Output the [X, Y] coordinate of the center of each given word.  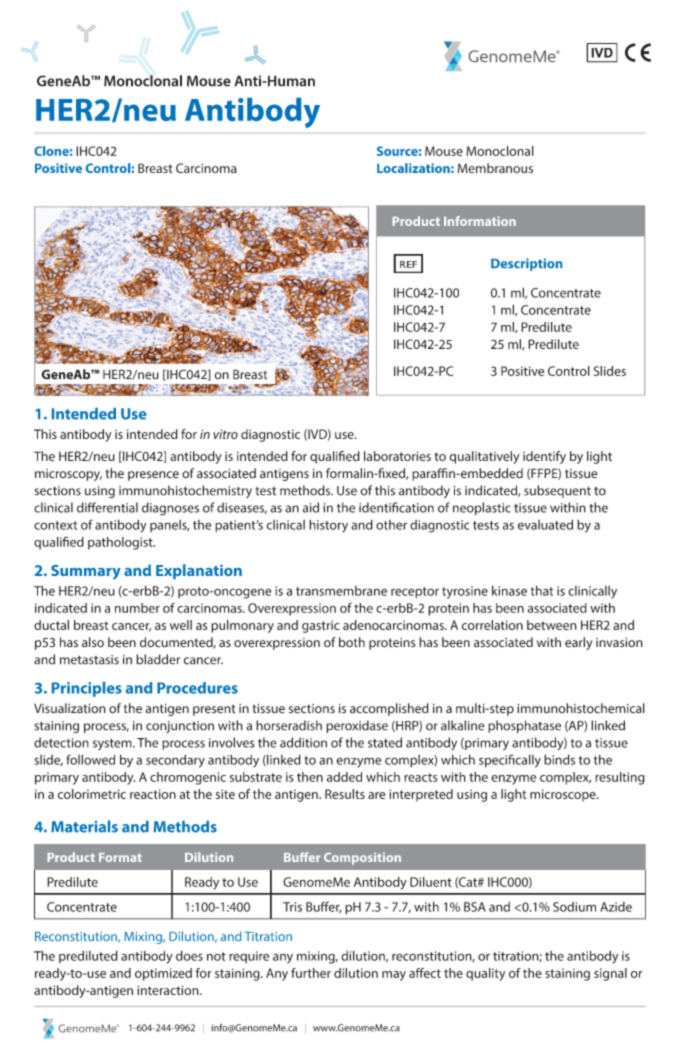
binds [559, 759]
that [542, 590]
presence [153, 476]
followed [90, 759]
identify [544, 457]
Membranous [495, 168]
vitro [225, 434]
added [344, 777]
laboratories [397, 456]
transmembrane [341, 591]
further [311, 973]
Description [526, 264]
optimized [163, 974]
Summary [86, 572]
